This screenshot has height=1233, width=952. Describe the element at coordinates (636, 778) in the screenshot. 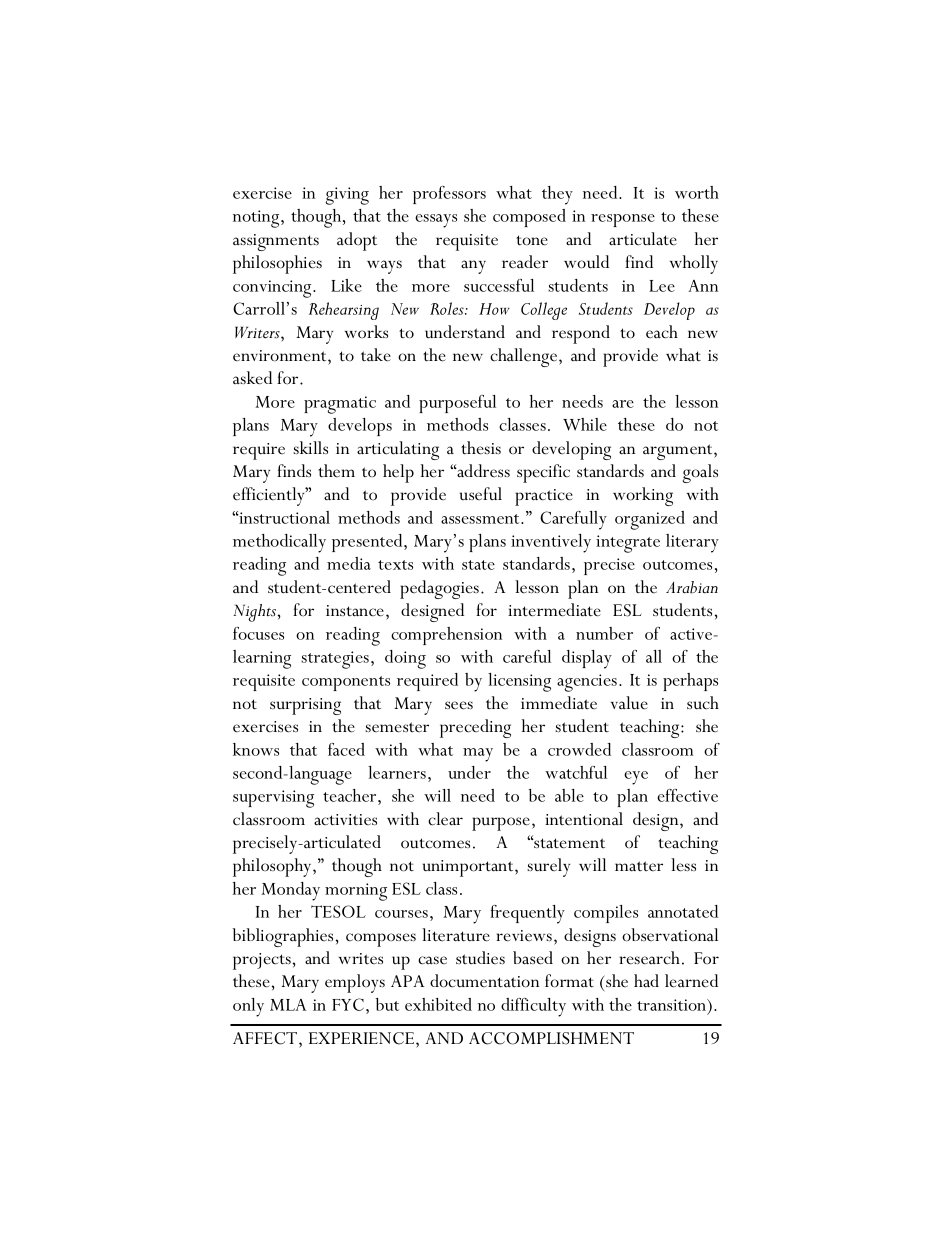

I see `eye` at that location.
